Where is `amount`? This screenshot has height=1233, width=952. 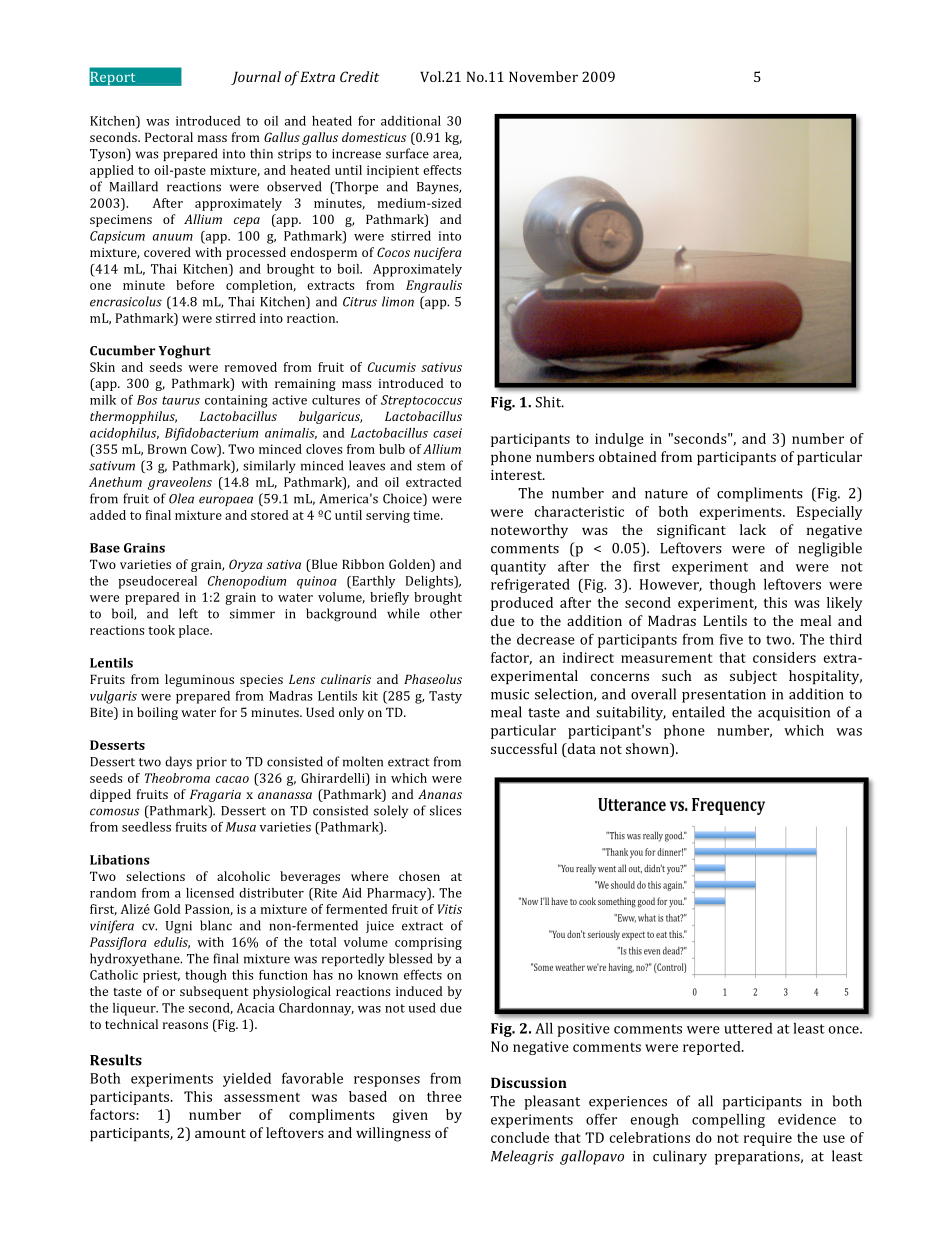 amount is located at coordinates (220, 1133).
